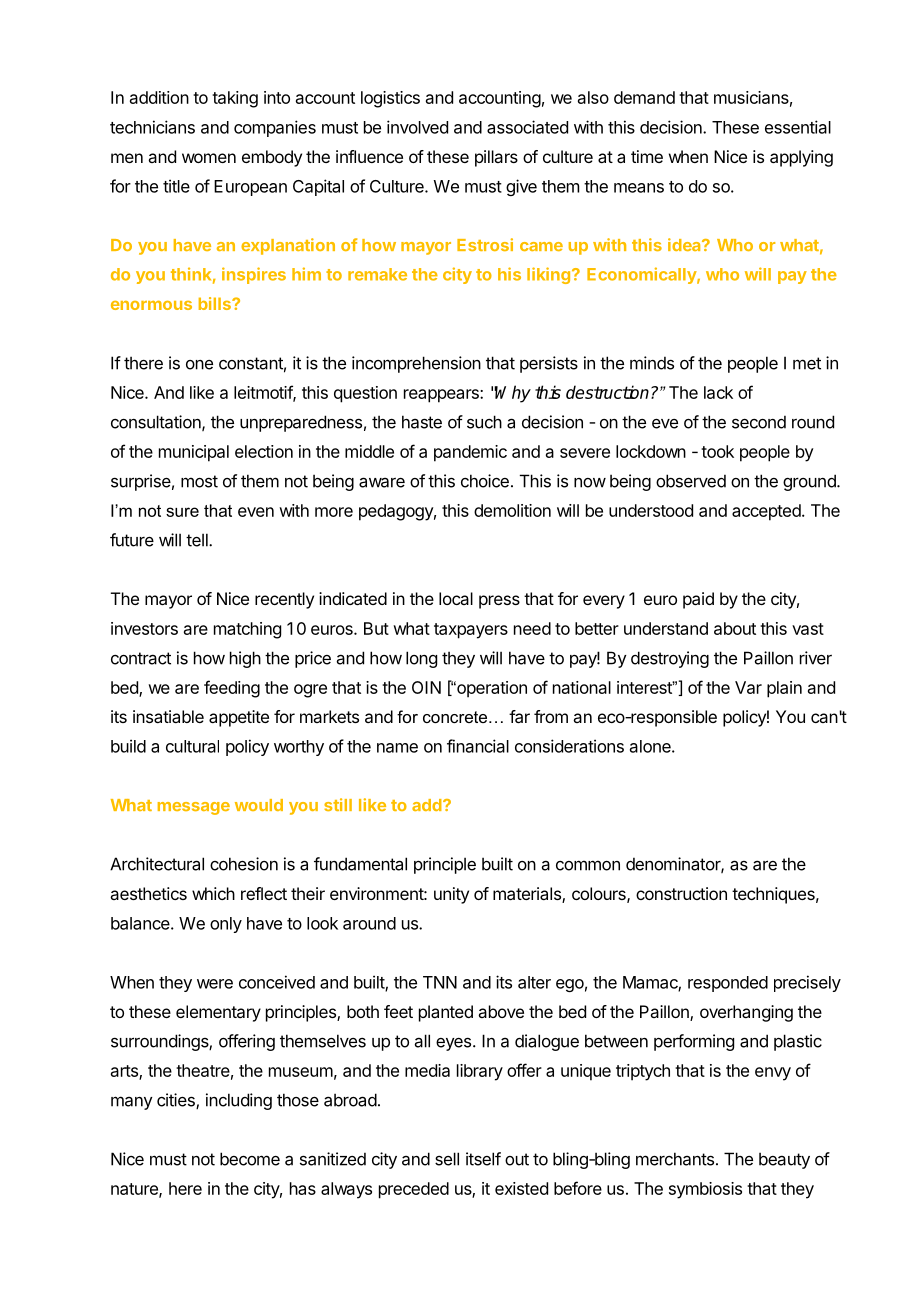  What do you see at coordinates (496, 158) in the image?
I see `pillars` at bounding box center [496, 158].
